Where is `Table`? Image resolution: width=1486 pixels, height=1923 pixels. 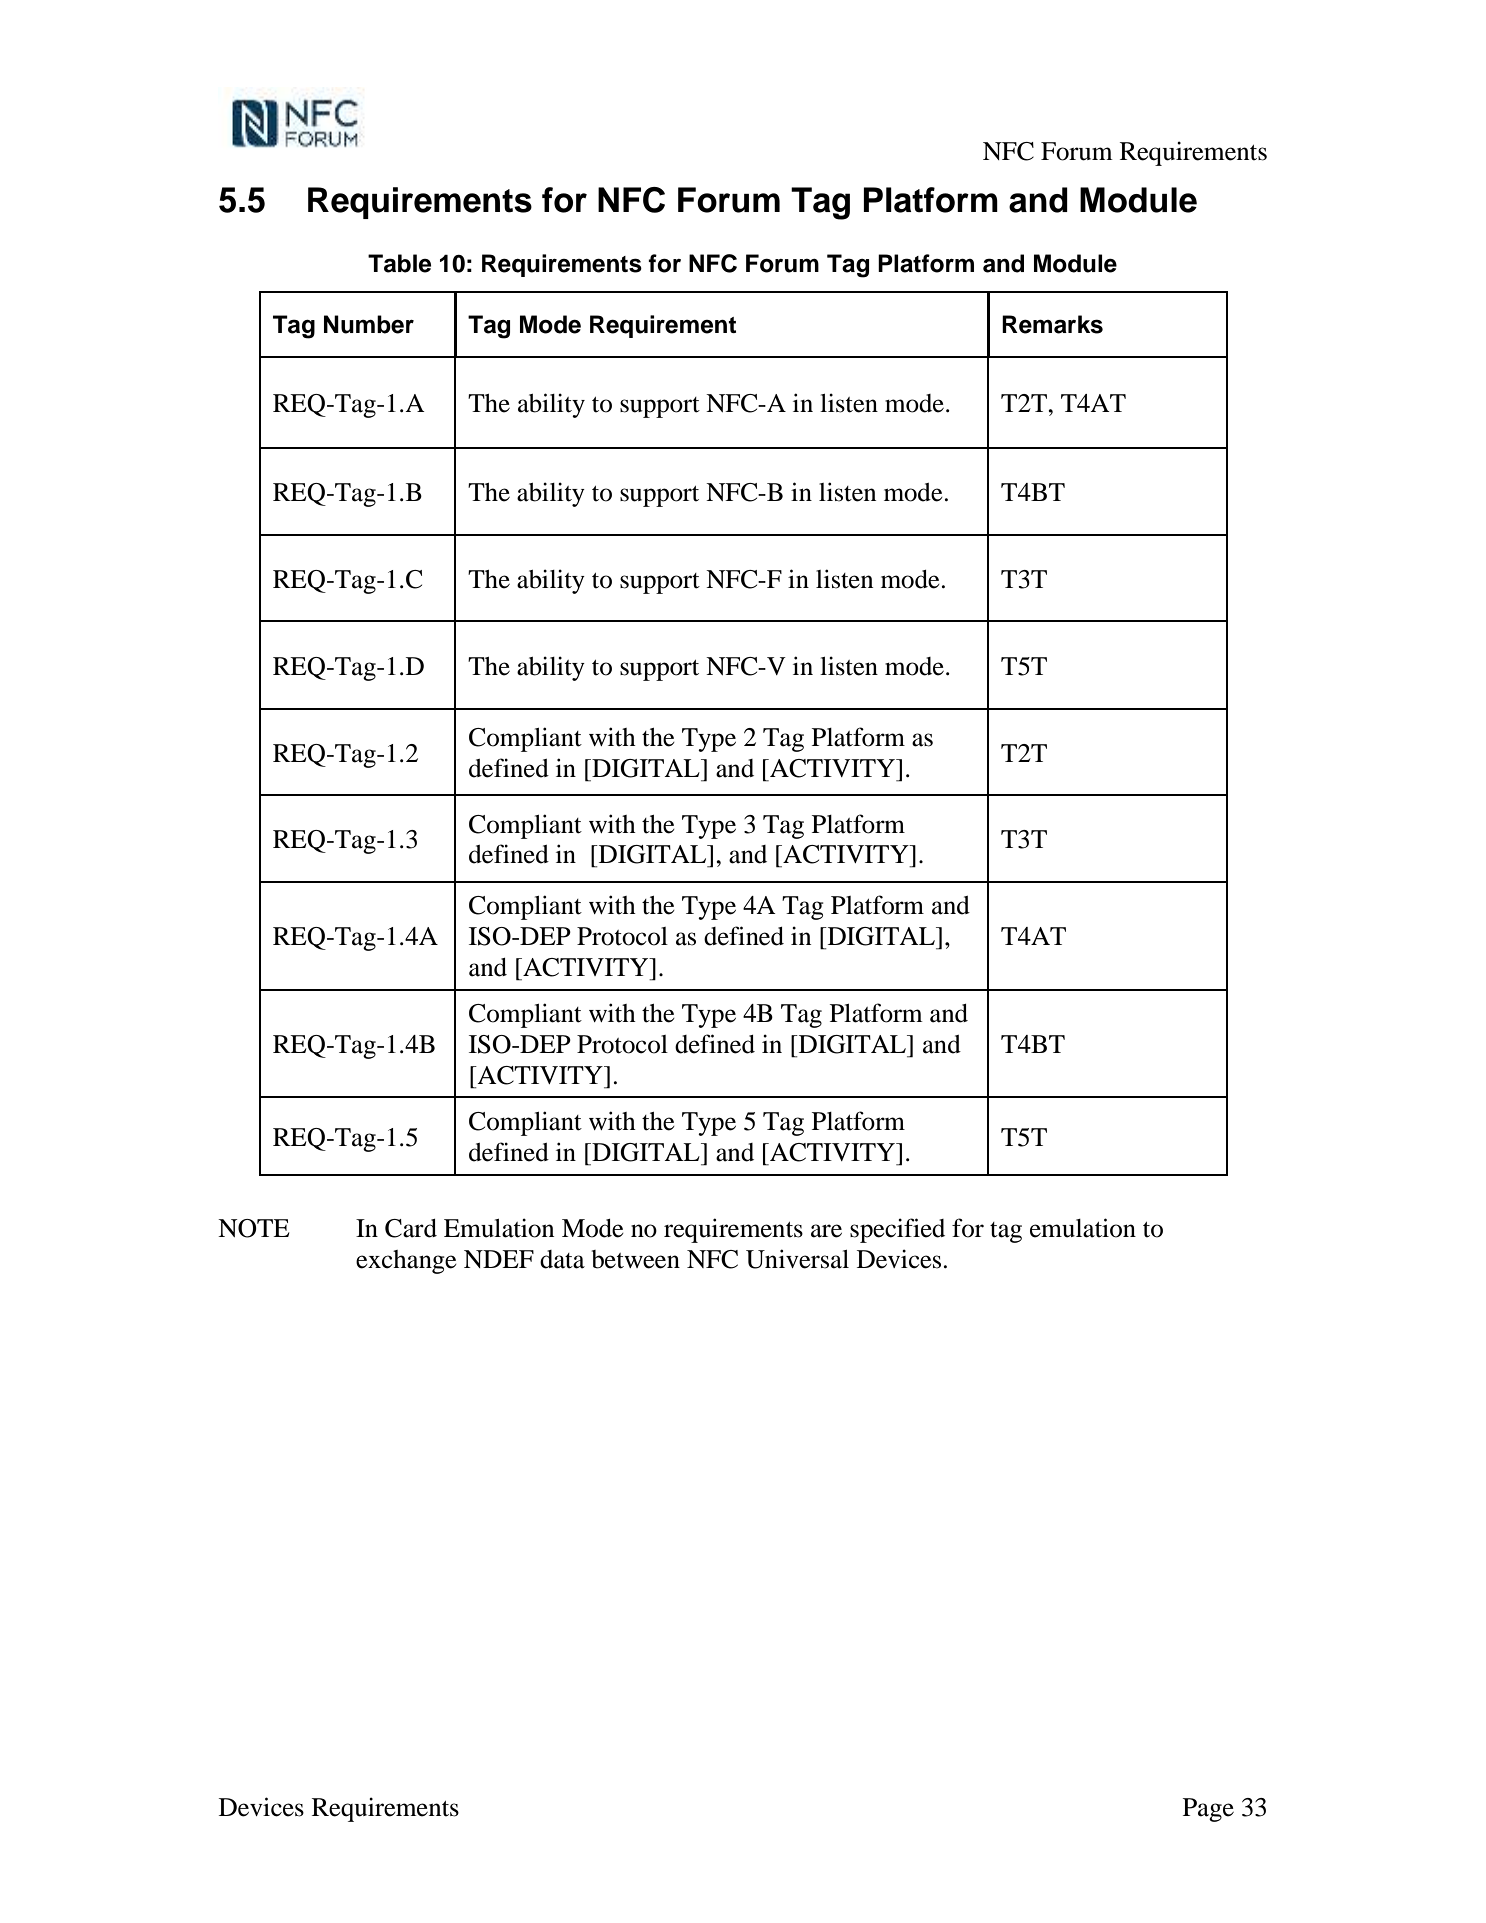
Table is located at coordinates (399, 263).
